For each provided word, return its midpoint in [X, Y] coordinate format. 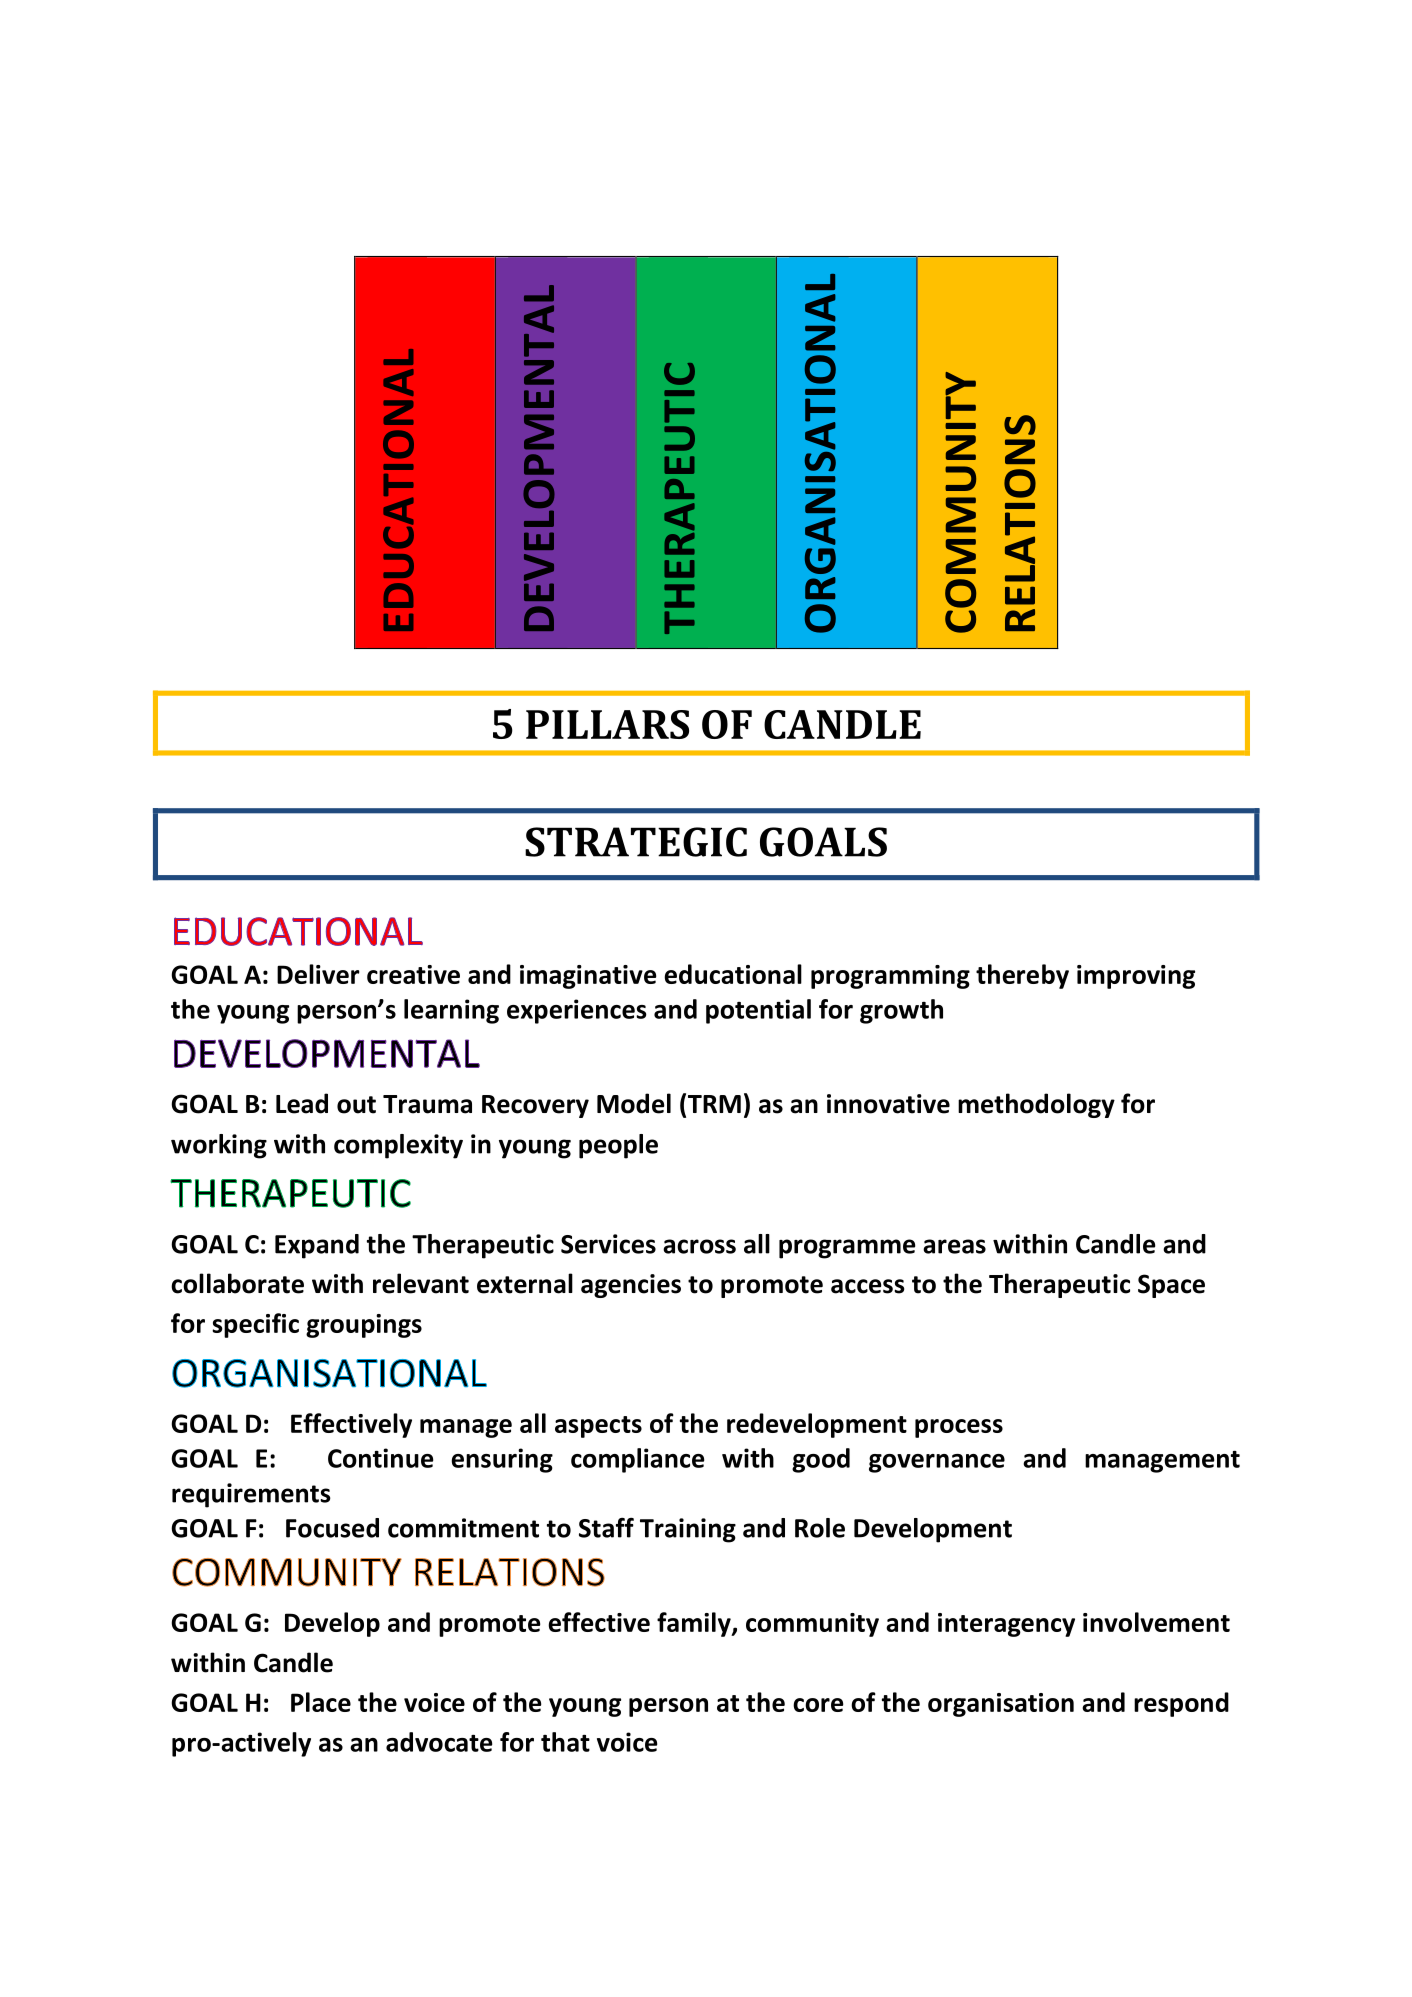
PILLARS [607, 724]
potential [758, 1011]
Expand [317, 1246]
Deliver [318, 974]
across [699, 1246]
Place [321, 1702]
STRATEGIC [636, 842]
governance [937, 1463]
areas [954, 1246]
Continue [380, 1458]
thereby [1022, 976]
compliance [637, 1460]
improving [1136, 977]
